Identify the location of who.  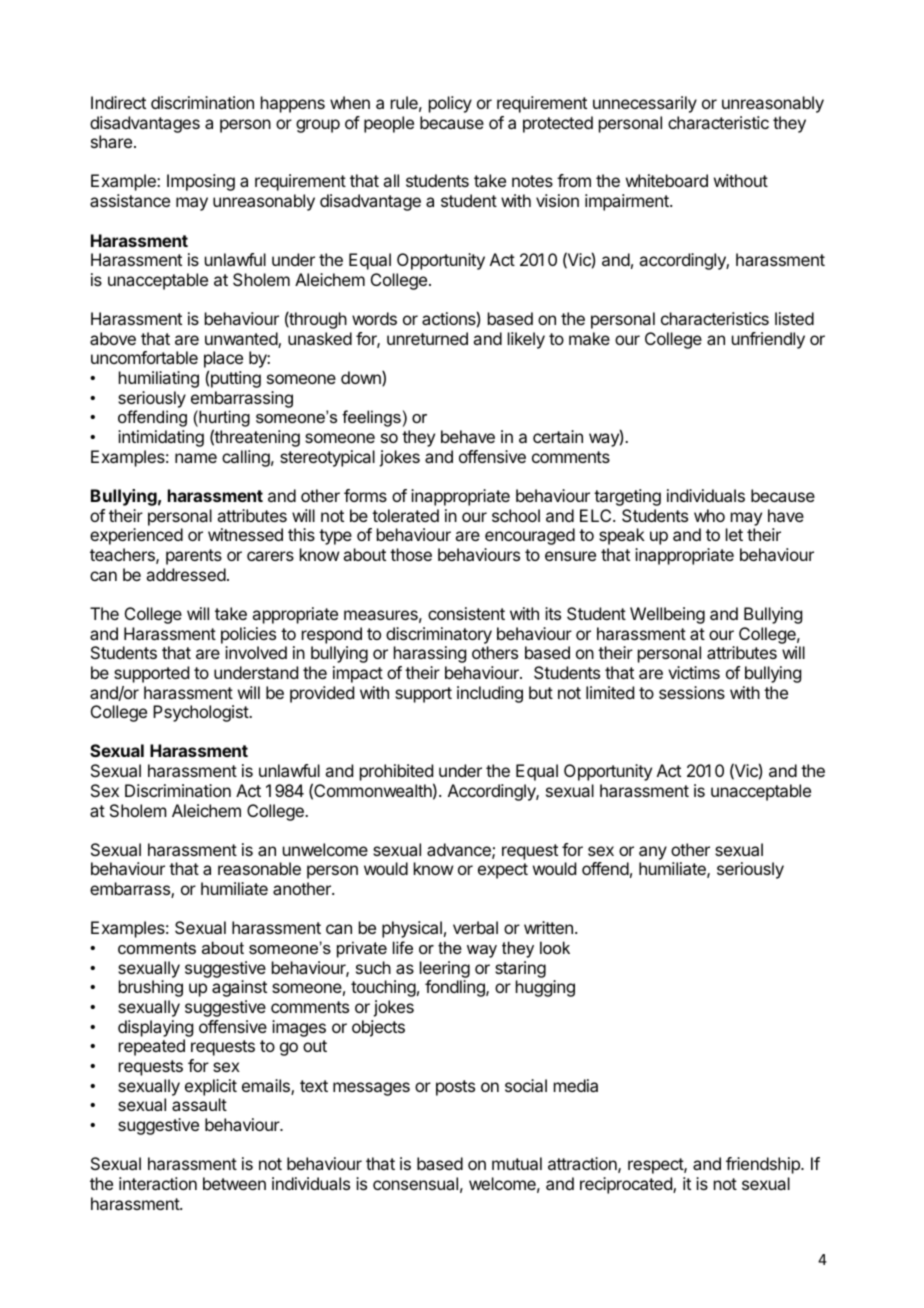
(709, 515).
